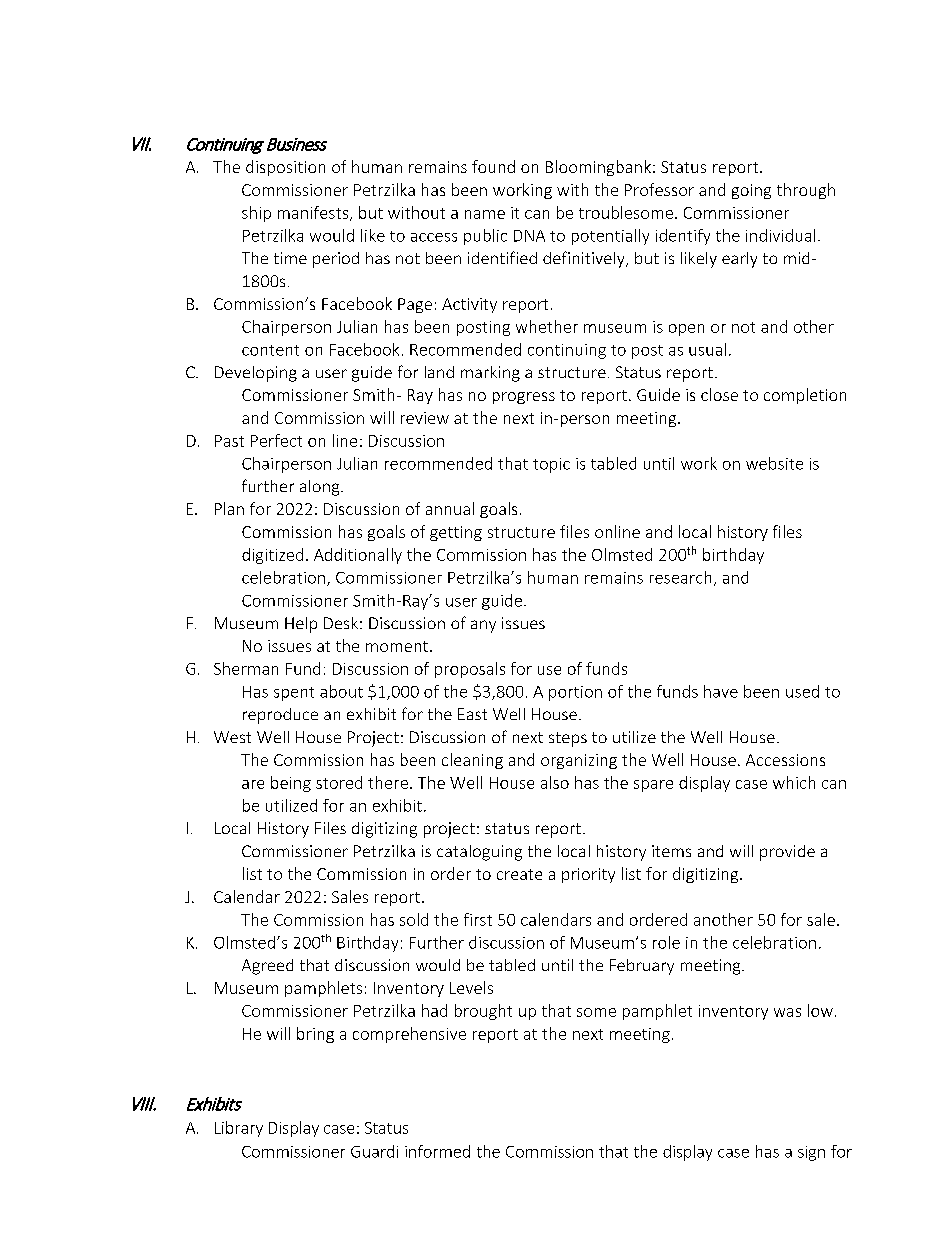 The width and height of the image is (952, 1233). What do you see at coordinates (751, 191) in the image?
I see `going` at bounding box center [751, 191].
